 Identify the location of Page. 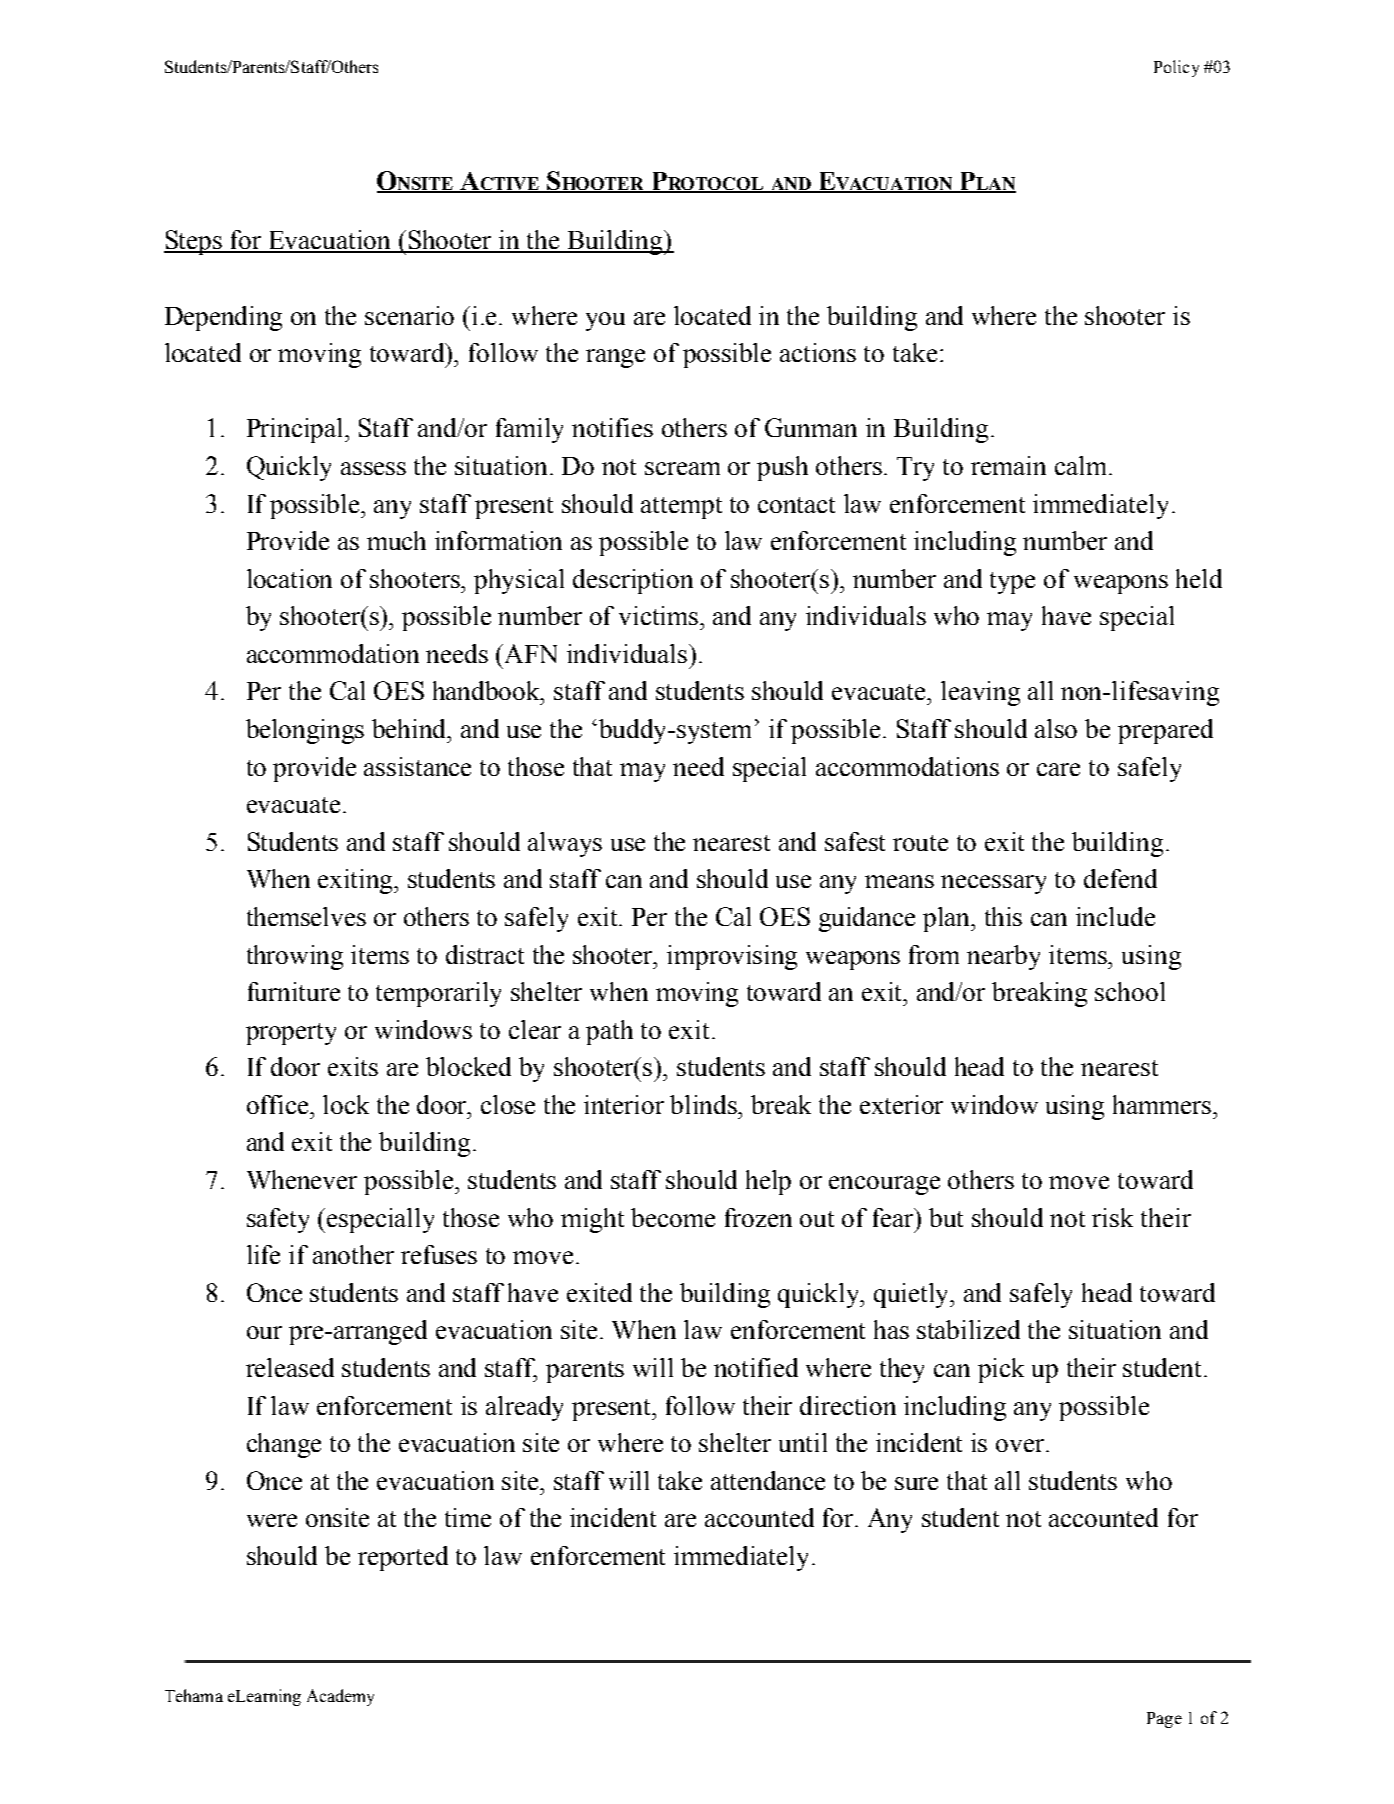
(1164, 1720).
